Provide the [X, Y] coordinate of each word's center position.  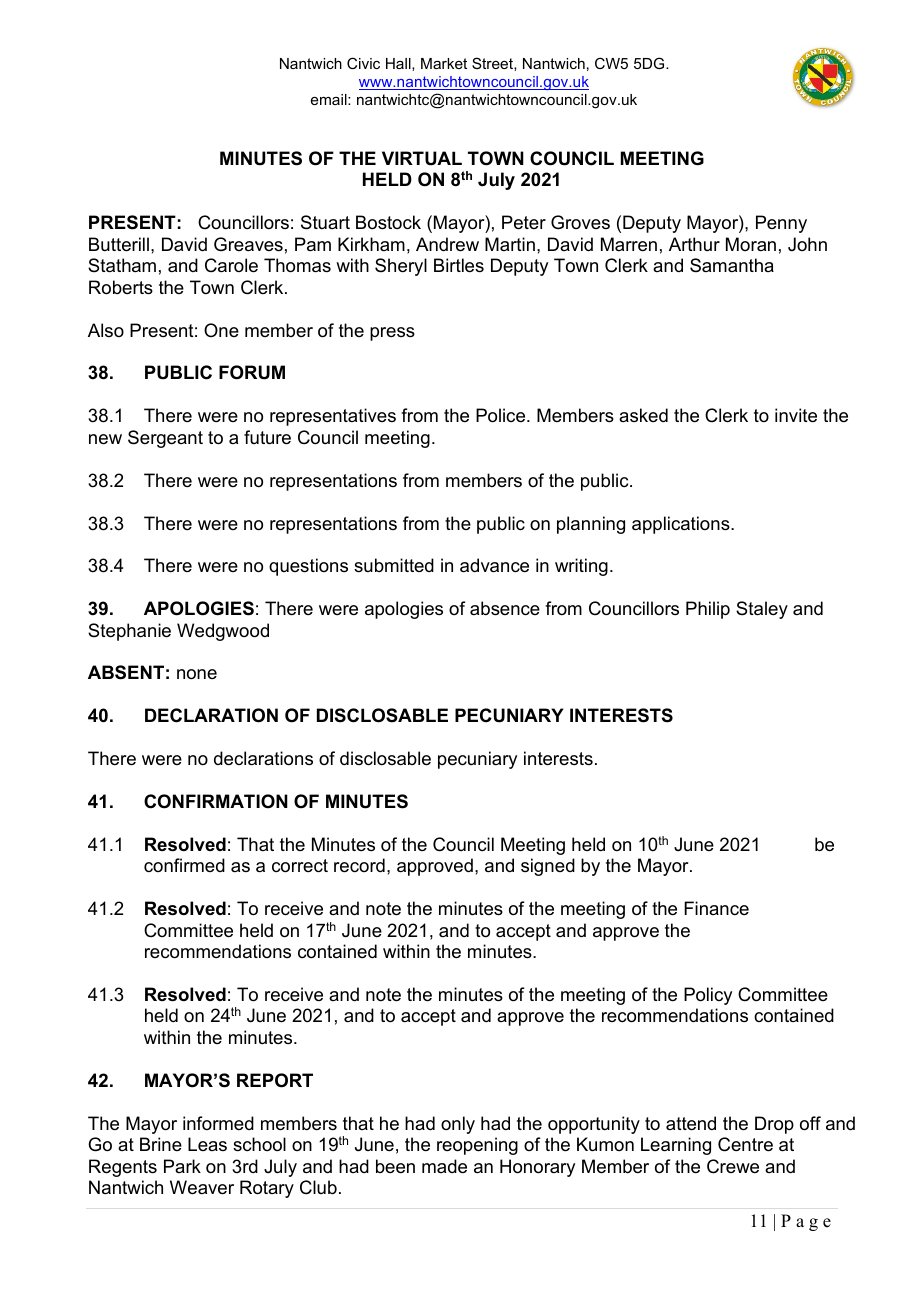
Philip [708, 610]
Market [444, 63]
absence [505, 608]
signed [548, 867]
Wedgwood [223, 632]
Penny [781, 224]
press [392, 334]
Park [182, 1166]
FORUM [252, 372]
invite [796, 415]
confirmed [184, 865]
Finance [716, 908]
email [330, 99]
